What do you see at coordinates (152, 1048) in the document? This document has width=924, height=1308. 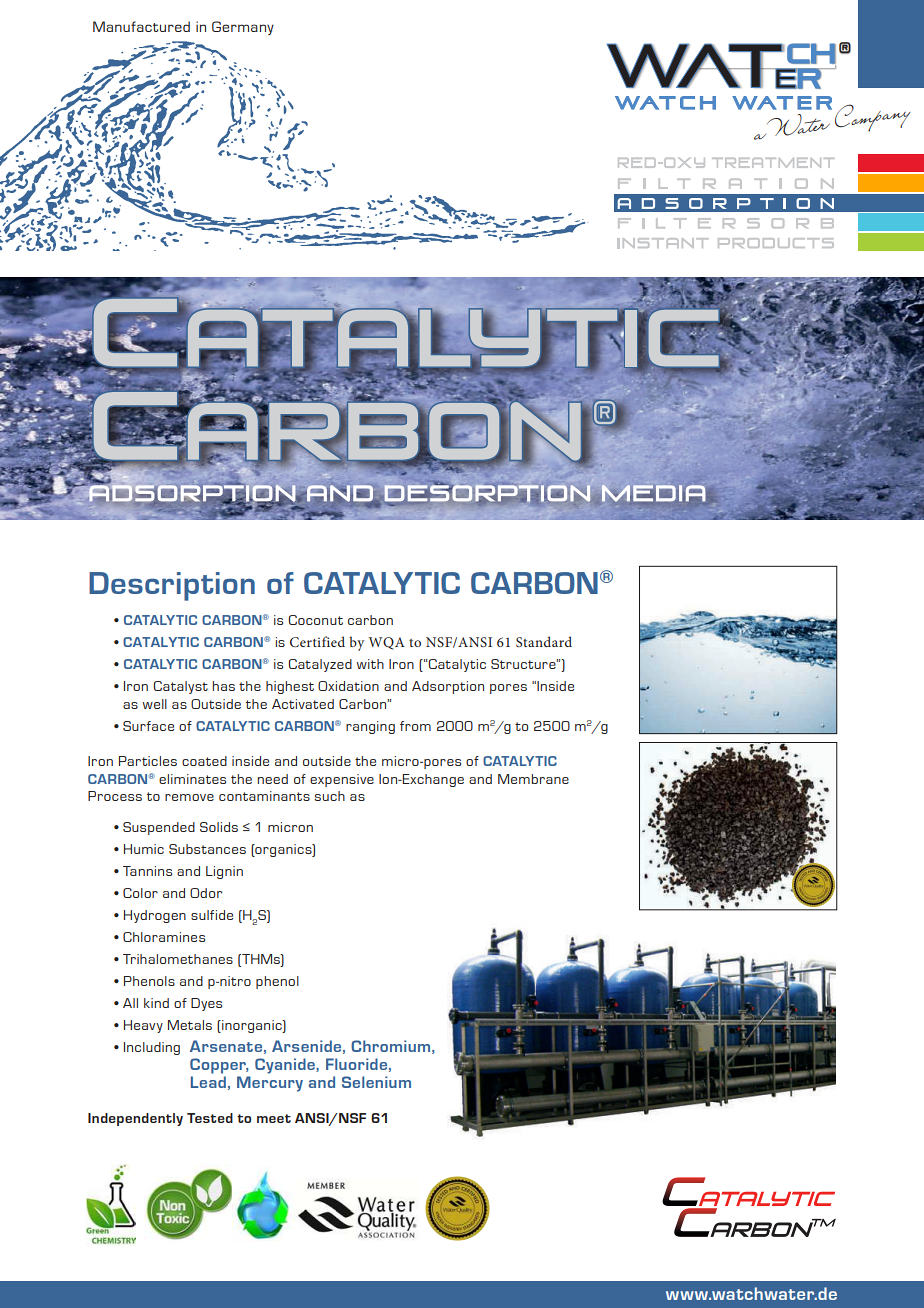 I see `Including` at bounding box center [152, 1048].
